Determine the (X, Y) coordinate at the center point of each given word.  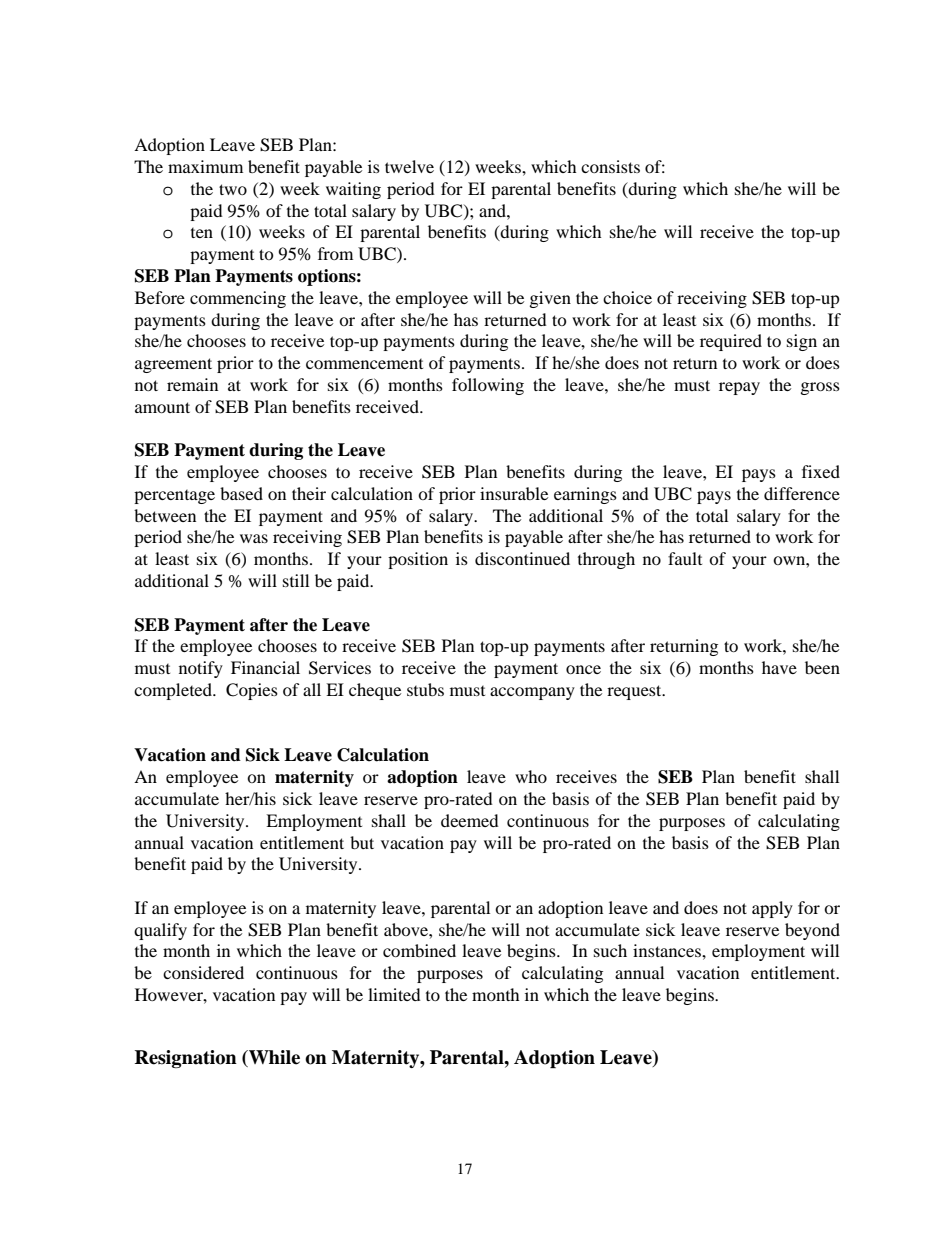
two (233, 189)
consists (610, 166)
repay (739, 388)
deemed (470, 820)
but (362, 842)
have (779, 667)
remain (192, 384)
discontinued (522, 558)
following (488, 386)
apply (772, 909)
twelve (409, 166)
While (273, 1058)
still (296, 580)
